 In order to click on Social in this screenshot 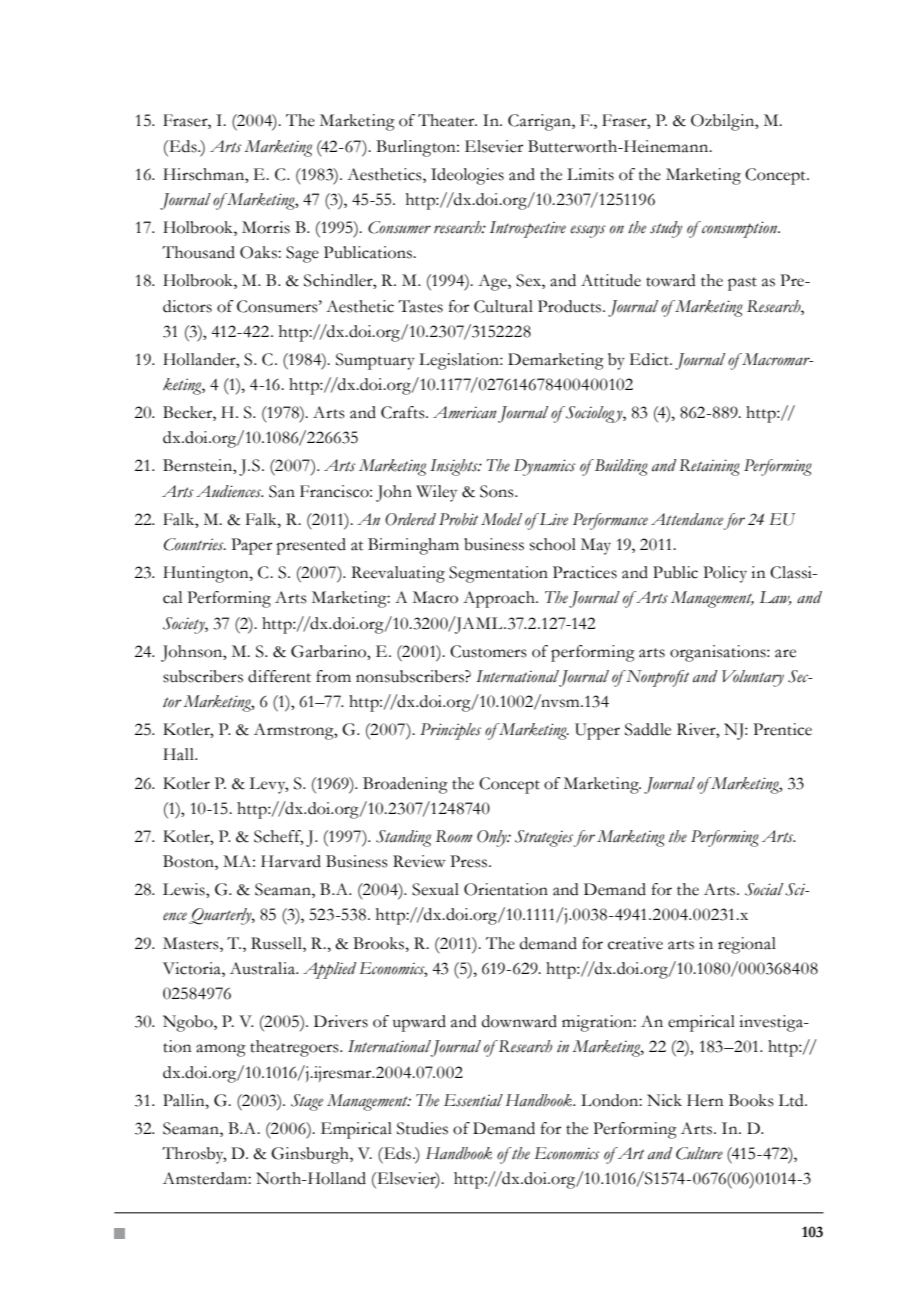, I will do `click(764, 889)`.
